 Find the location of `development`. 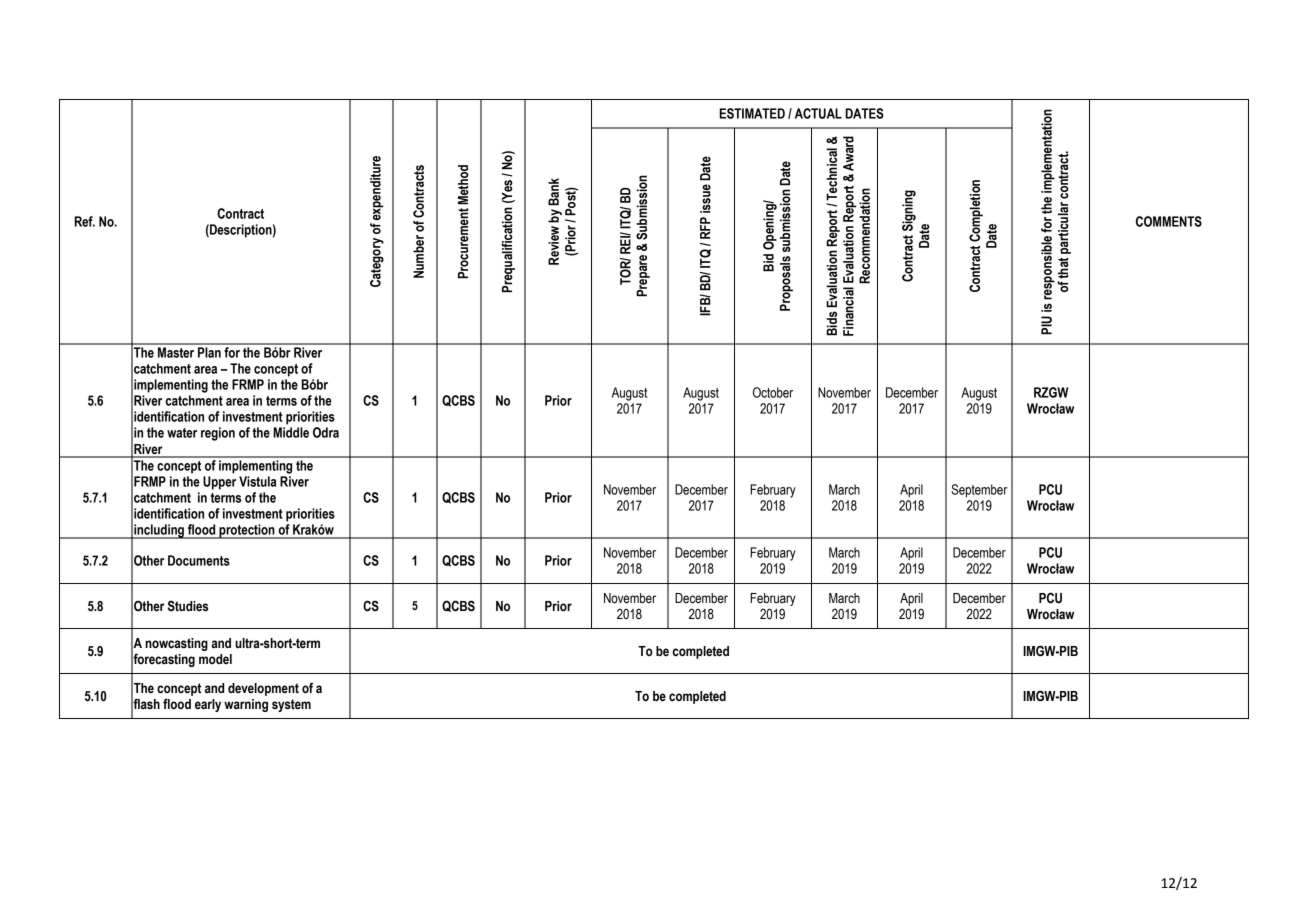

development is located at coordinates (263, 689).
